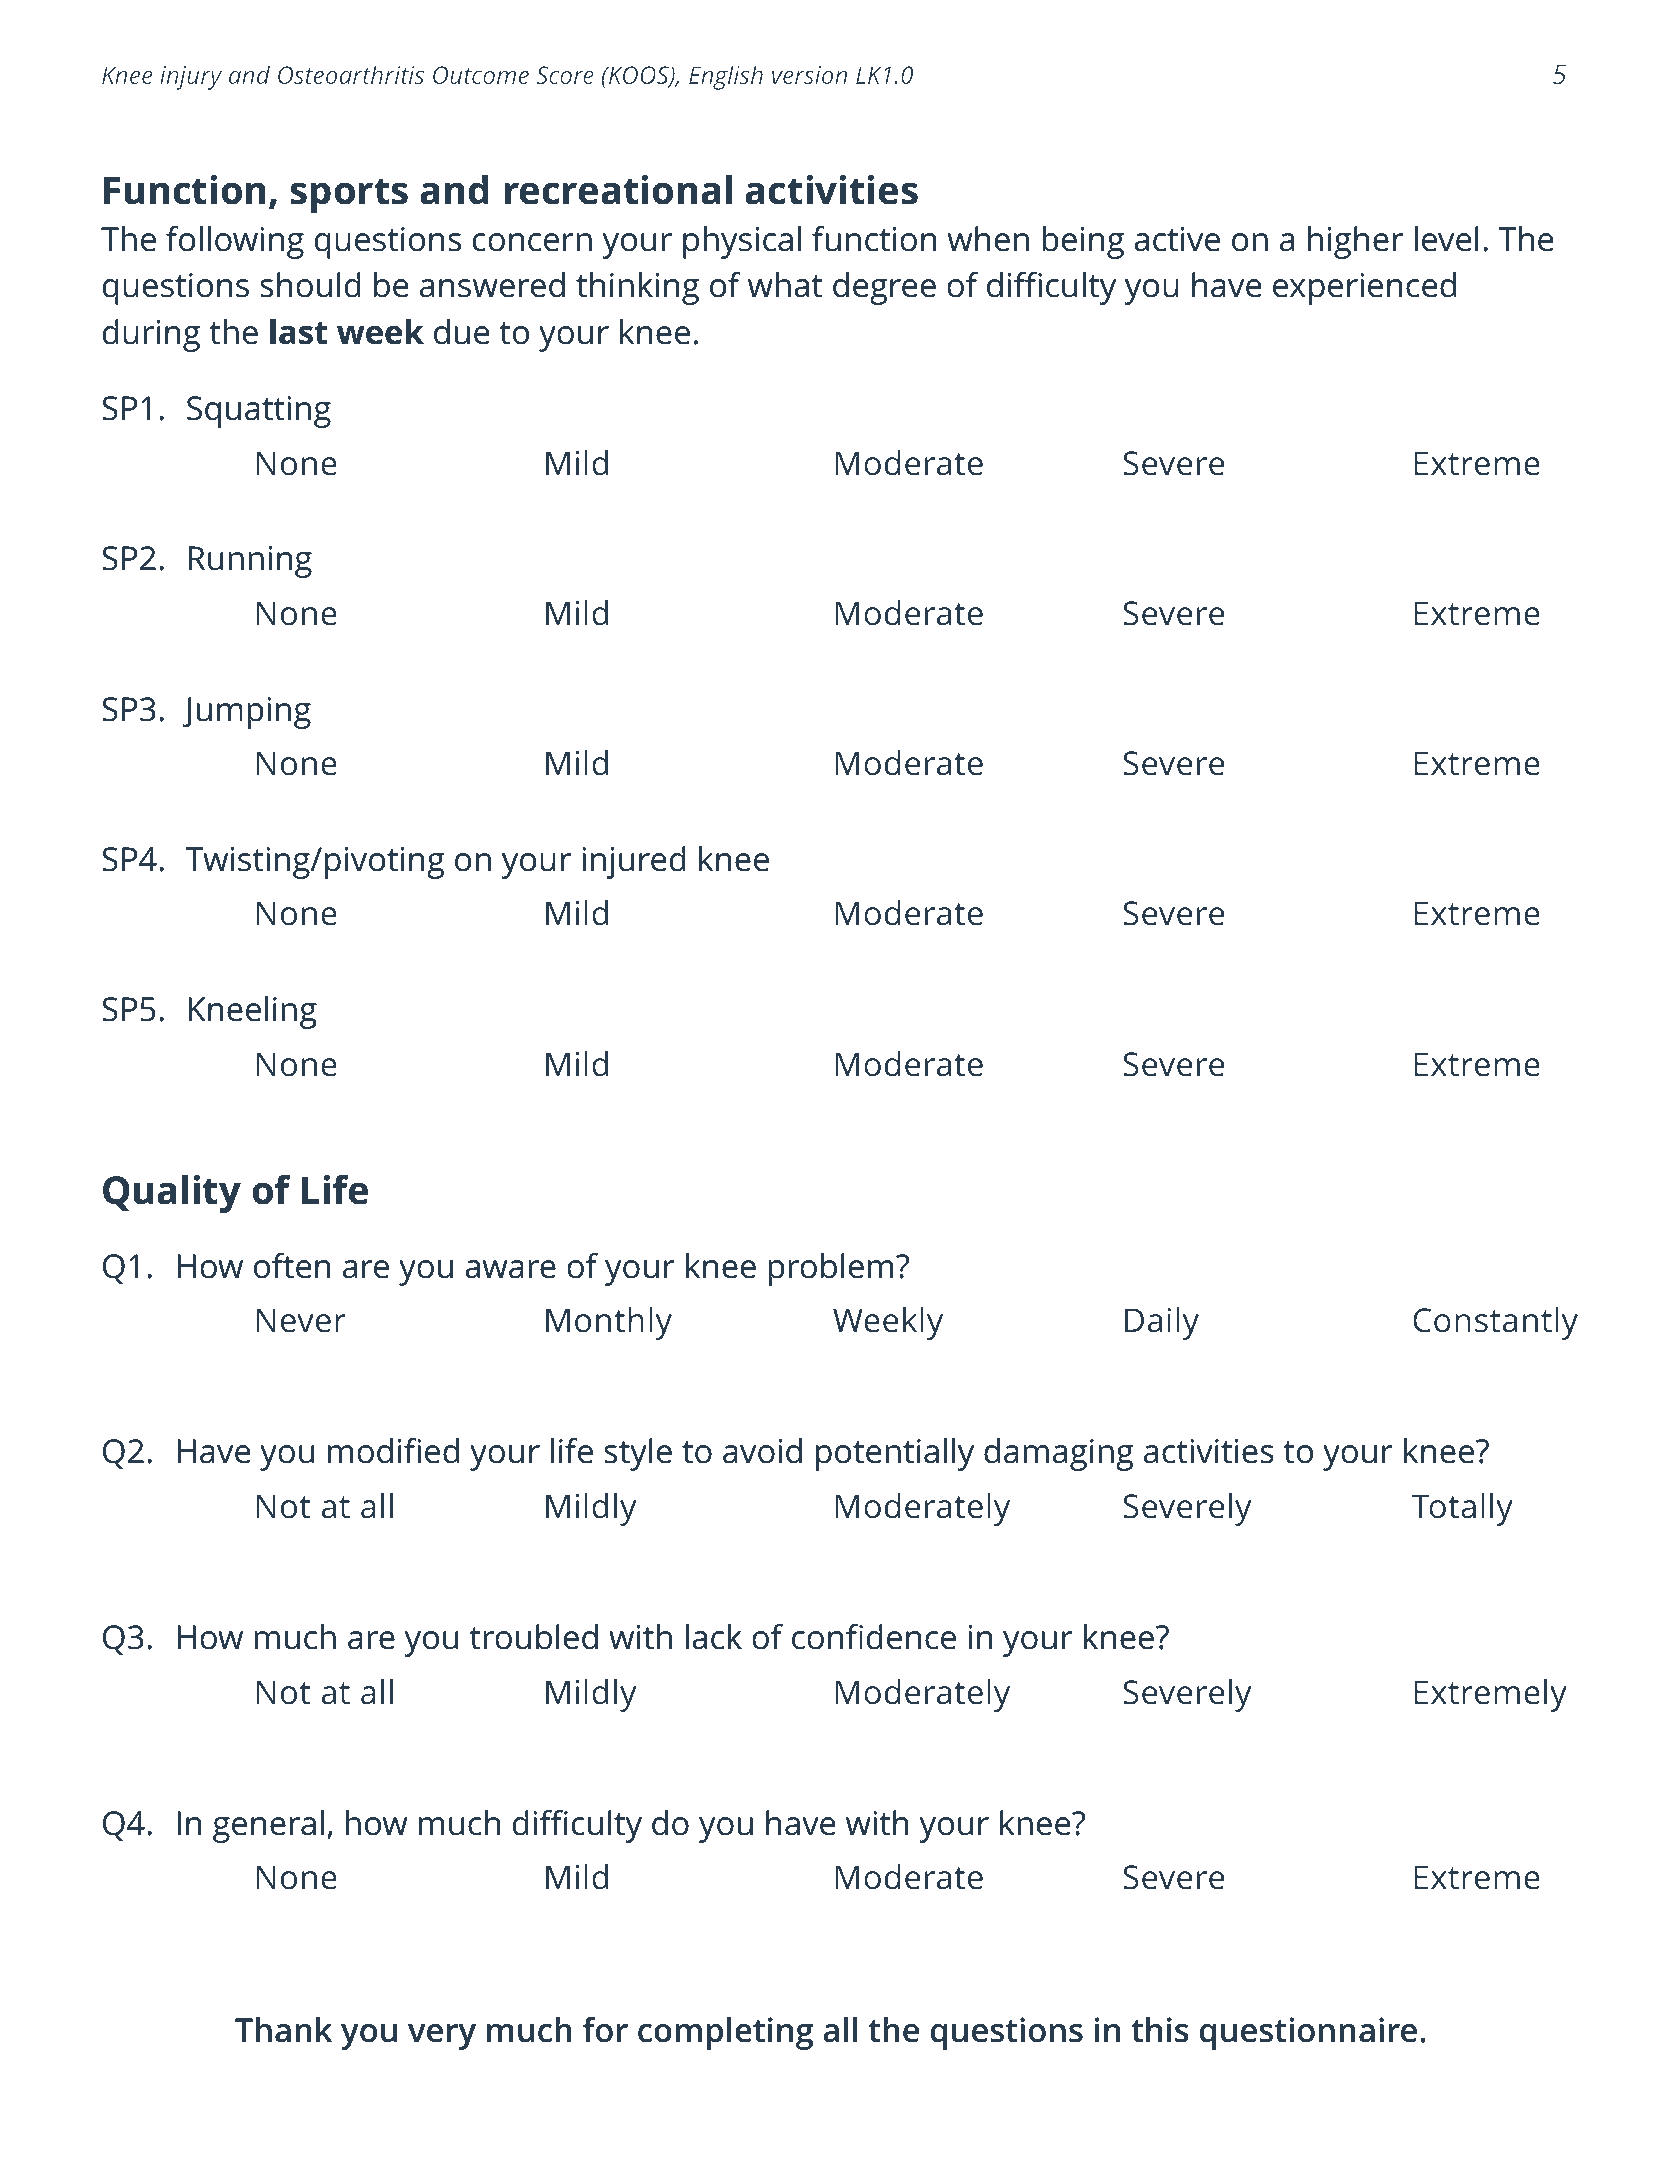 Image resolution: width=1671 pixels, height=2163 pixels. What do you see at coordinates (1355, 242) in the screenshot?
I see `higher` at bounding box center [1355, 242].
